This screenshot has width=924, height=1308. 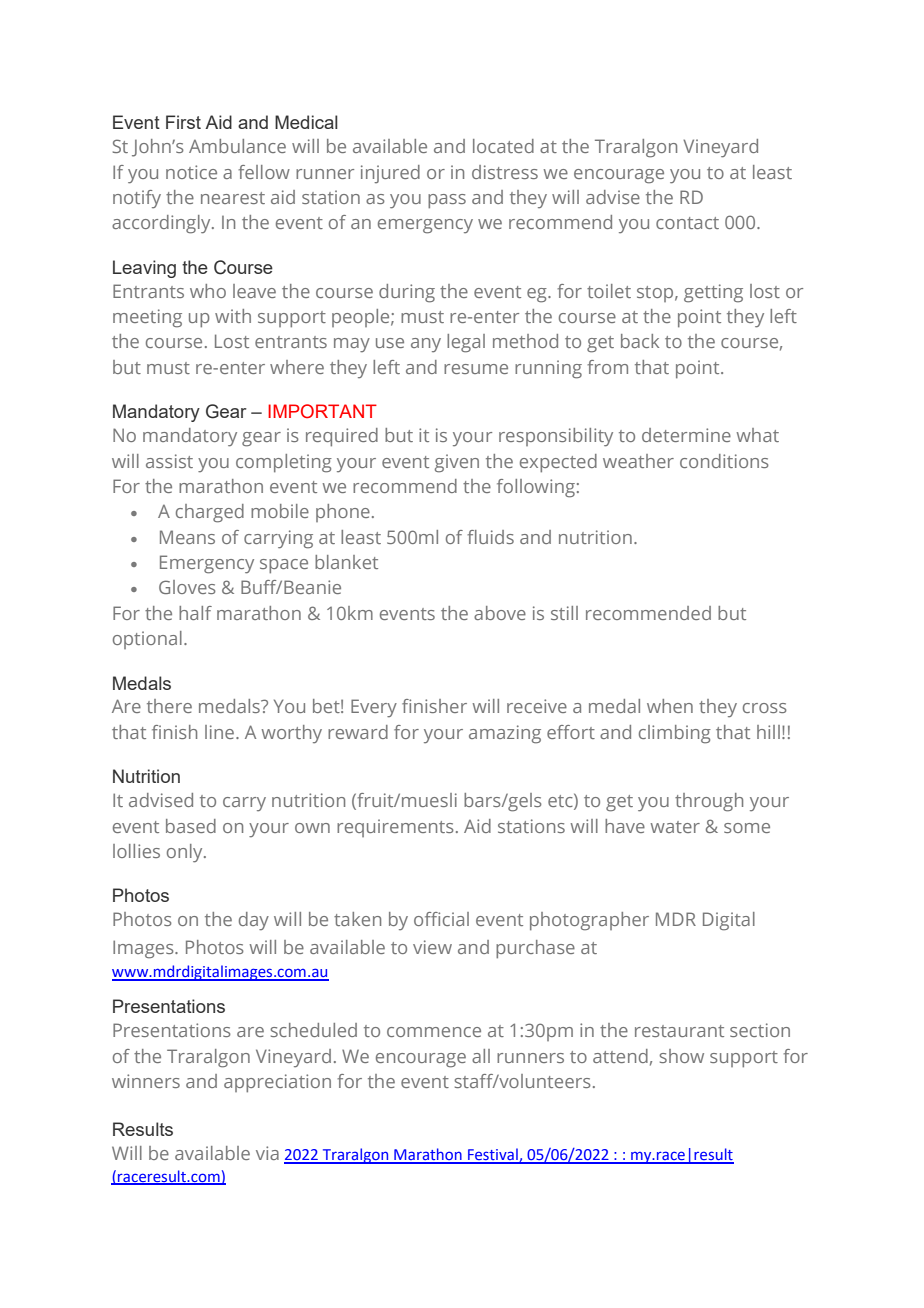 What do you see at coordinates (267, 1153) in the screenshot?
I see `via` at bounding box center [267, 1153].
